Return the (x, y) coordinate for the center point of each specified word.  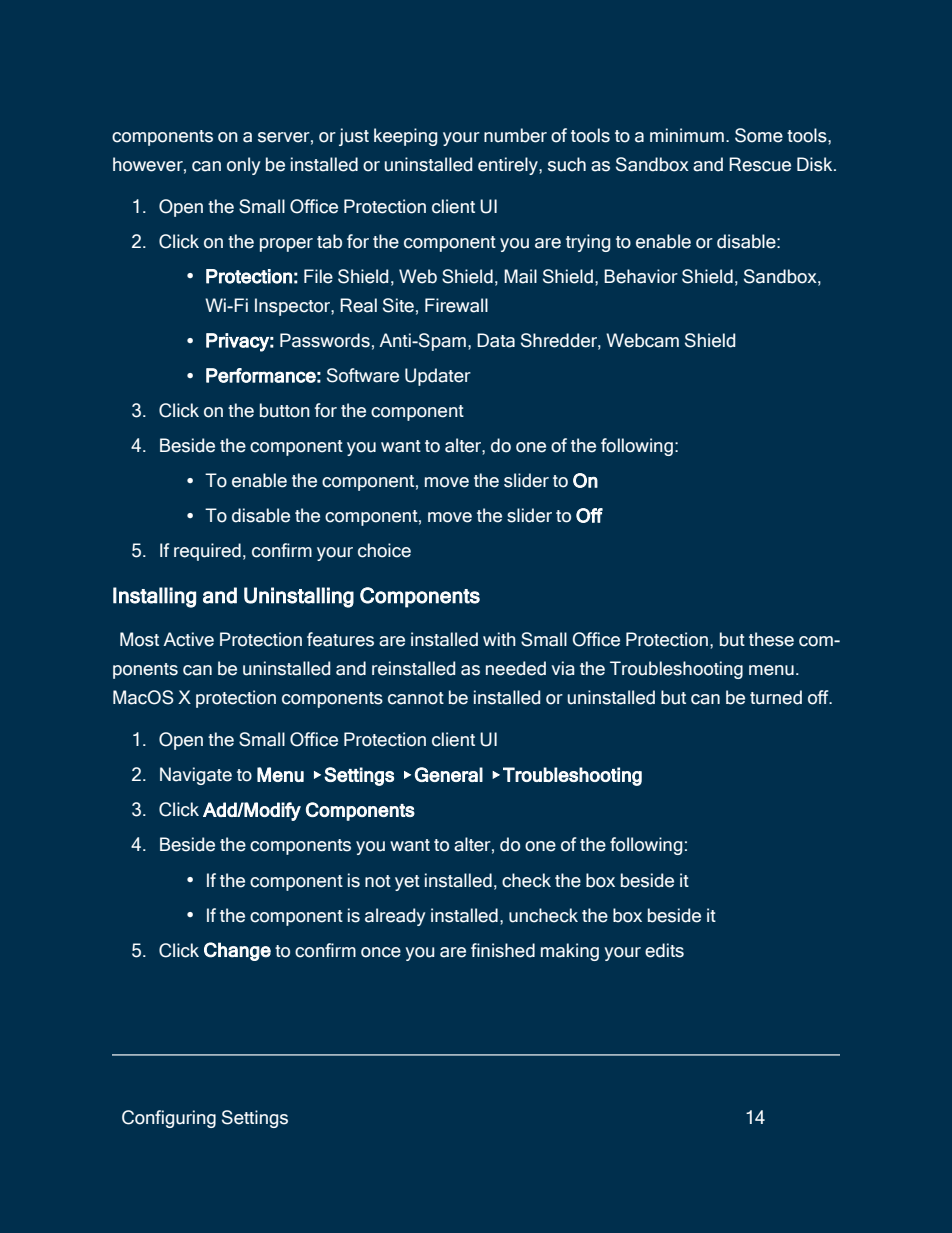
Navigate (196, 776)
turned (776, 697)
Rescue (760, 164)
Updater (438, 377)
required (207, 552)
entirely (509, 166)
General (449, 774)
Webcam (642, 340)
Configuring (169, 1119)
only (244, 166)
